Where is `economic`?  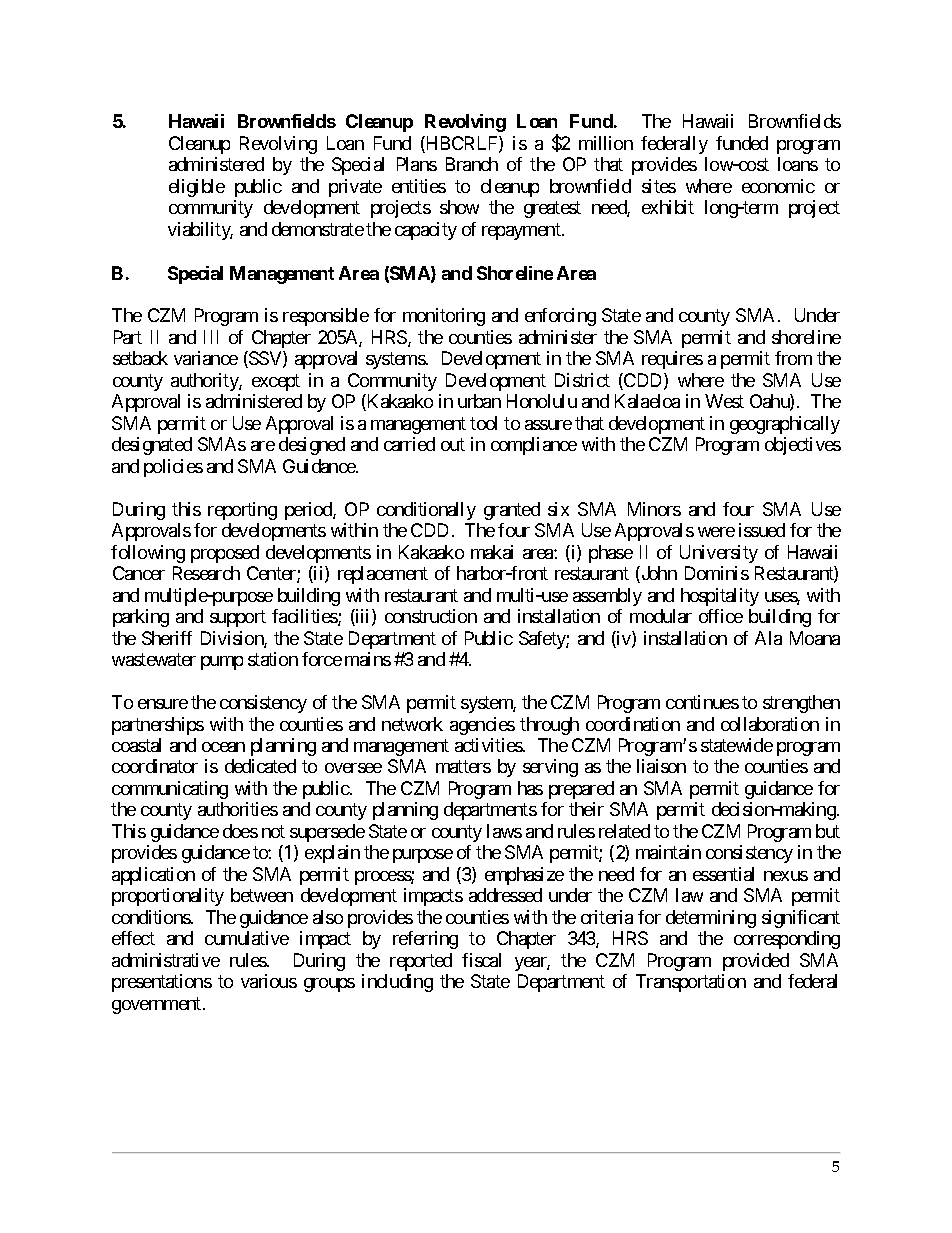 economic is located at coordinates (778, 186).
